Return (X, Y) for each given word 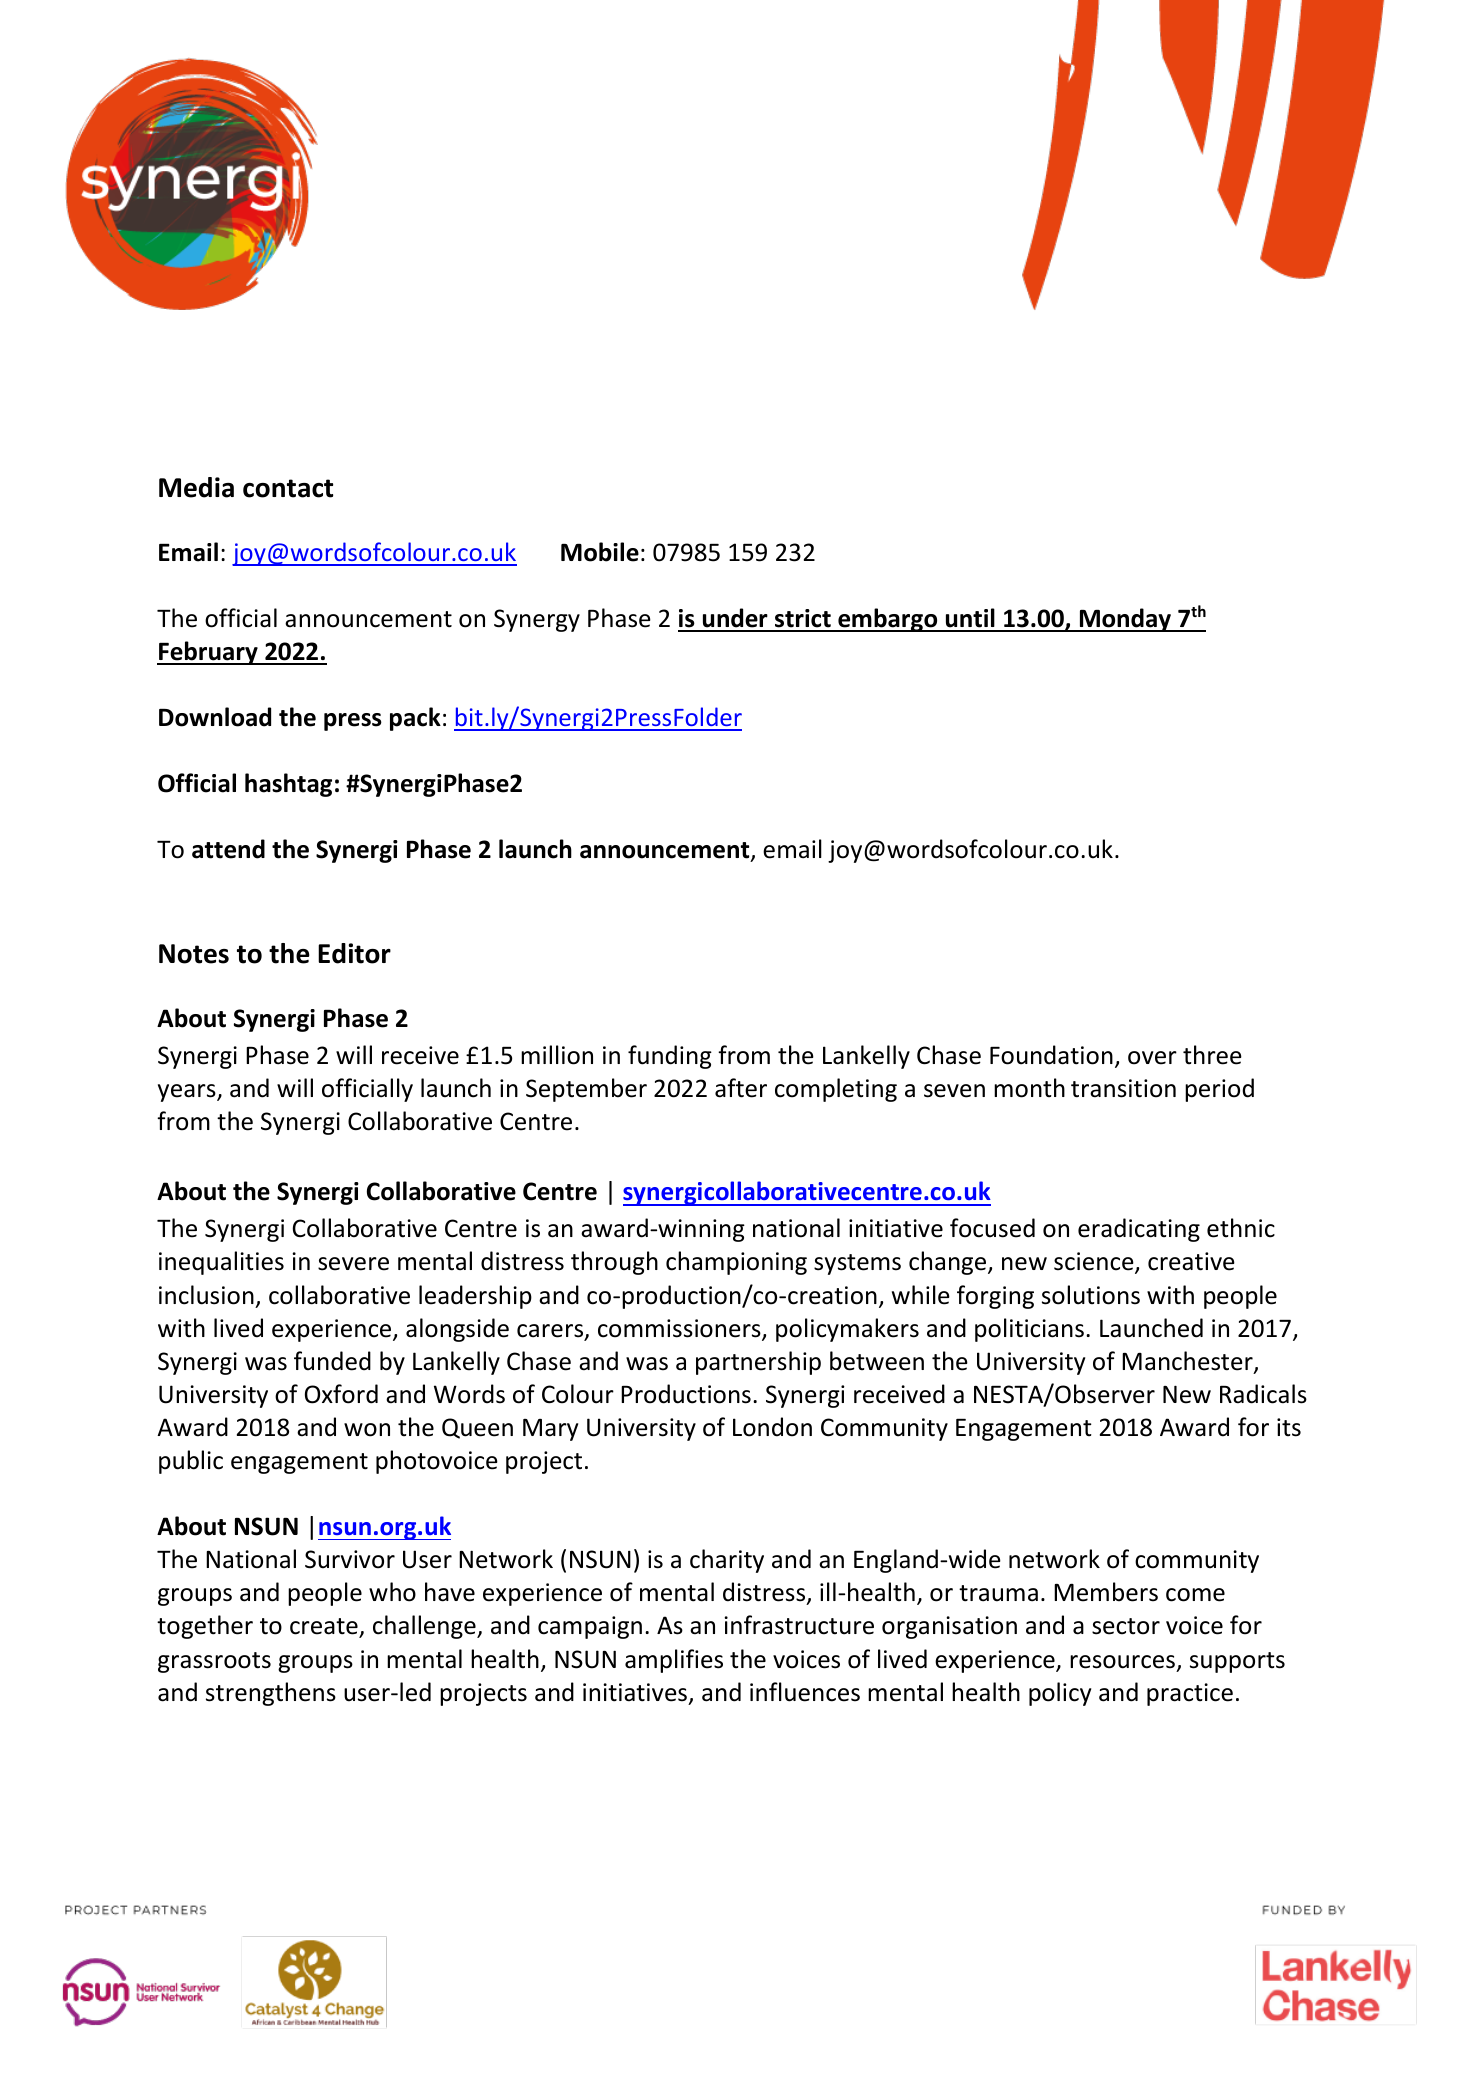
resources (1124, 1663)
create (325, 1628)
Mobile (600, 552)
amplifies (674, 1661)
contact (288, 488)
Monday (1125, 620)
